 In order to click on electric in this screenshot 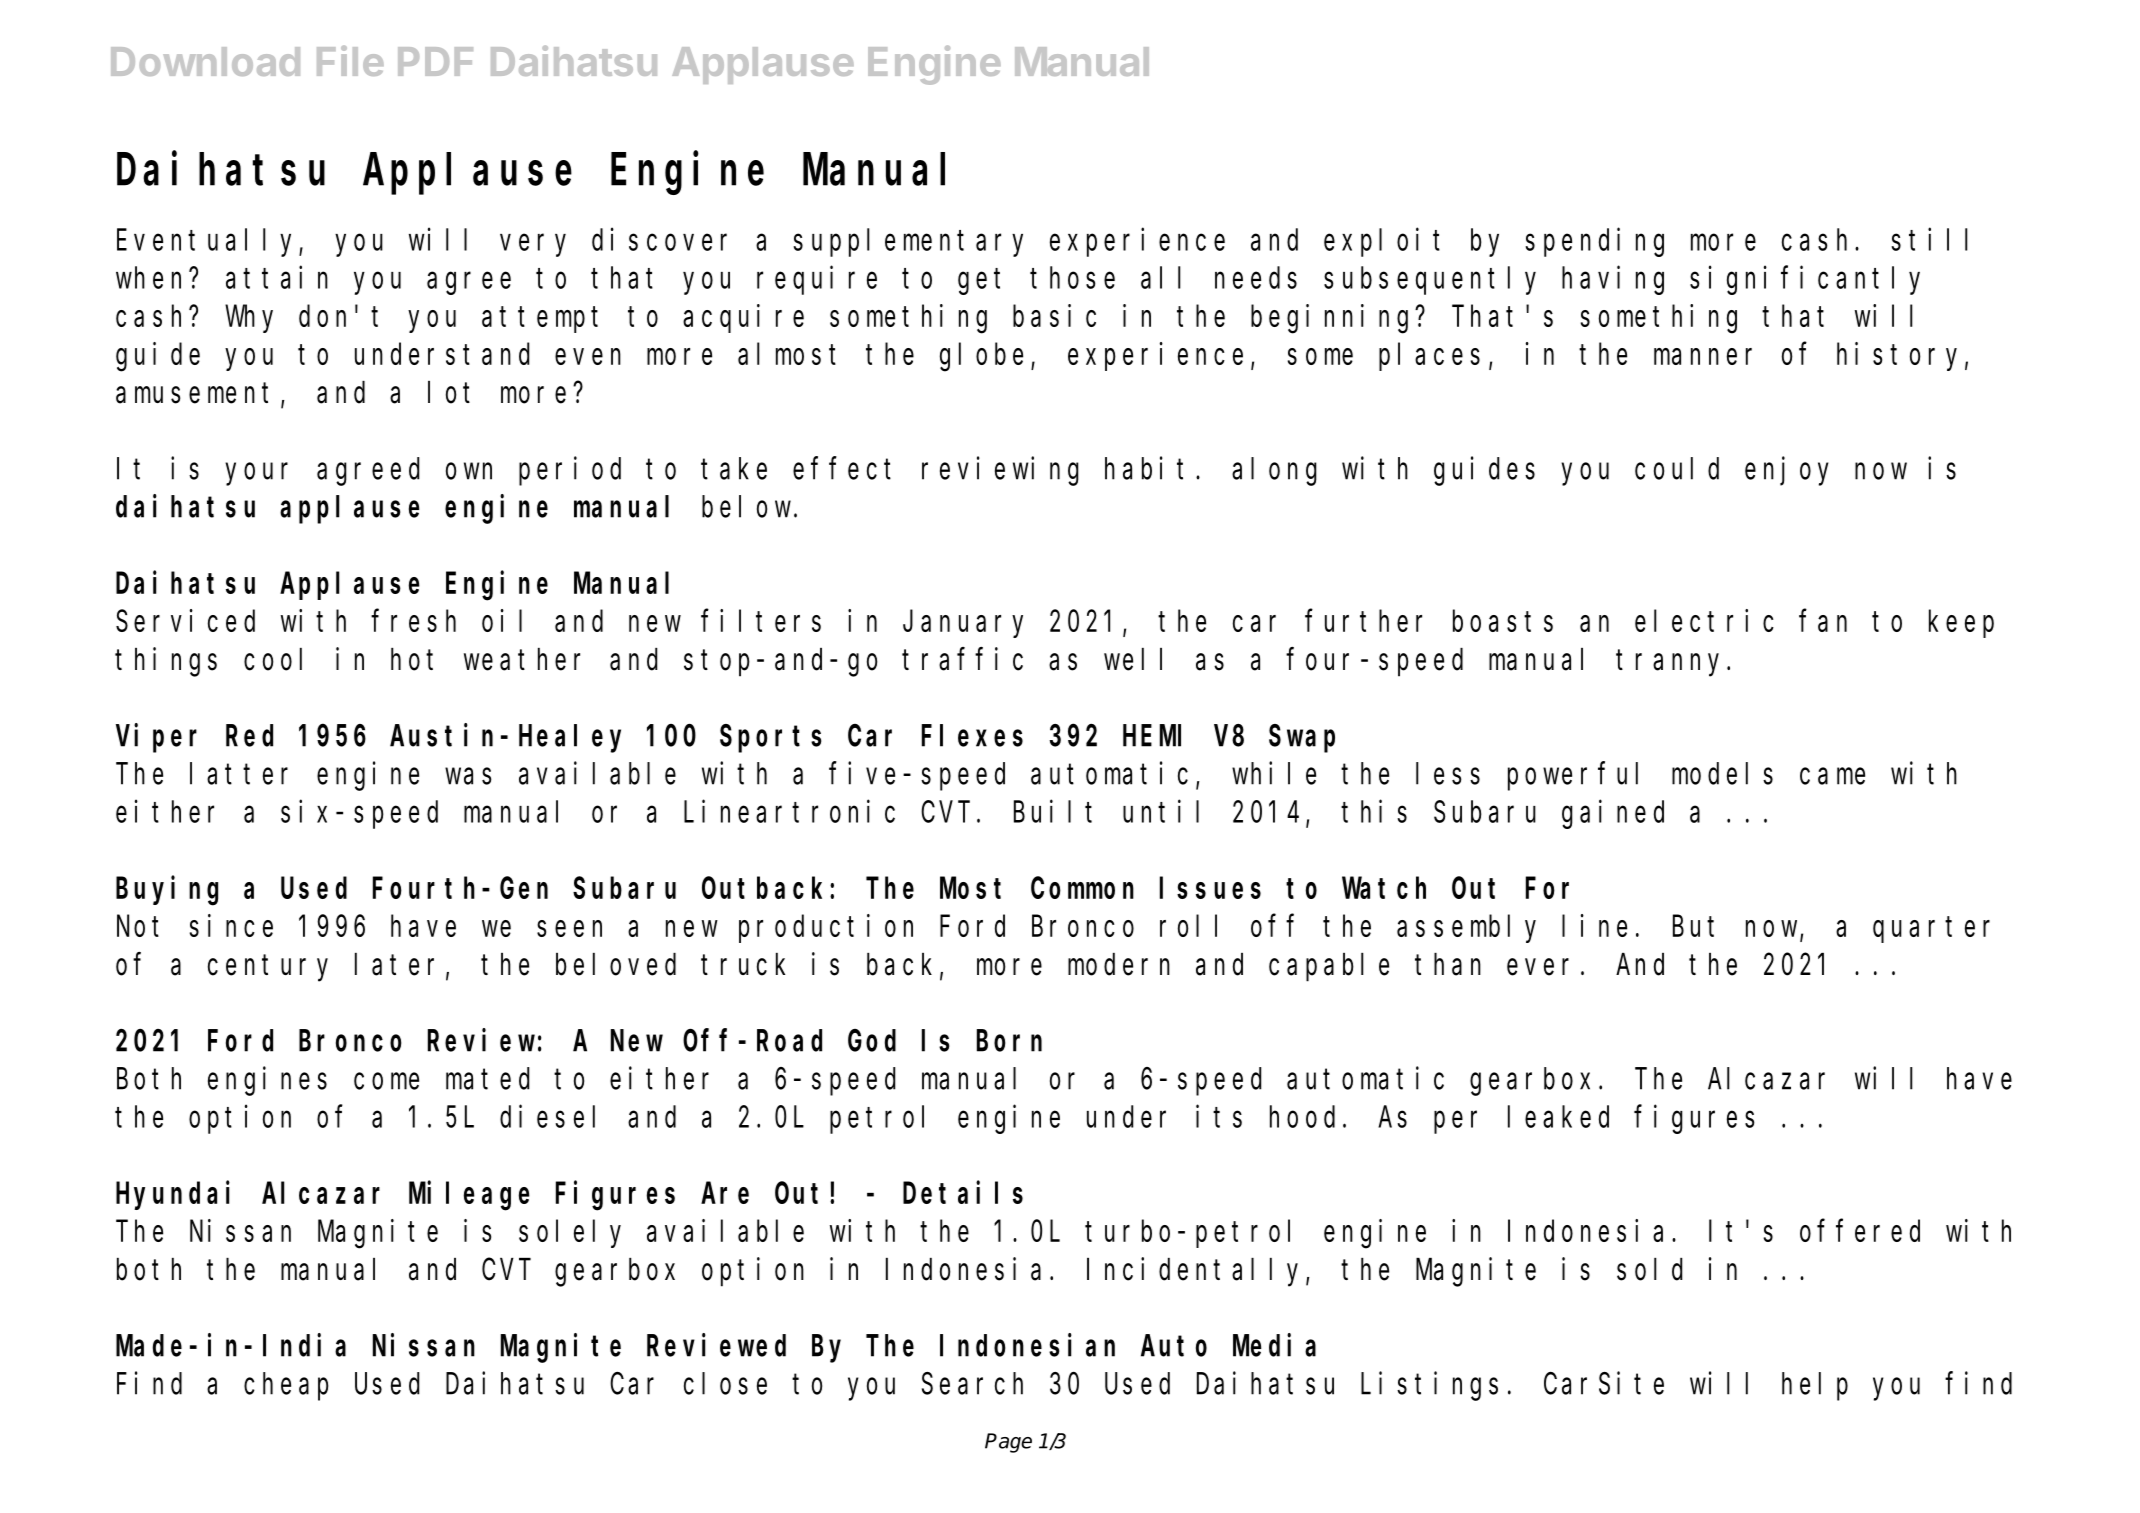, I will do `click(1704, 620)`.
